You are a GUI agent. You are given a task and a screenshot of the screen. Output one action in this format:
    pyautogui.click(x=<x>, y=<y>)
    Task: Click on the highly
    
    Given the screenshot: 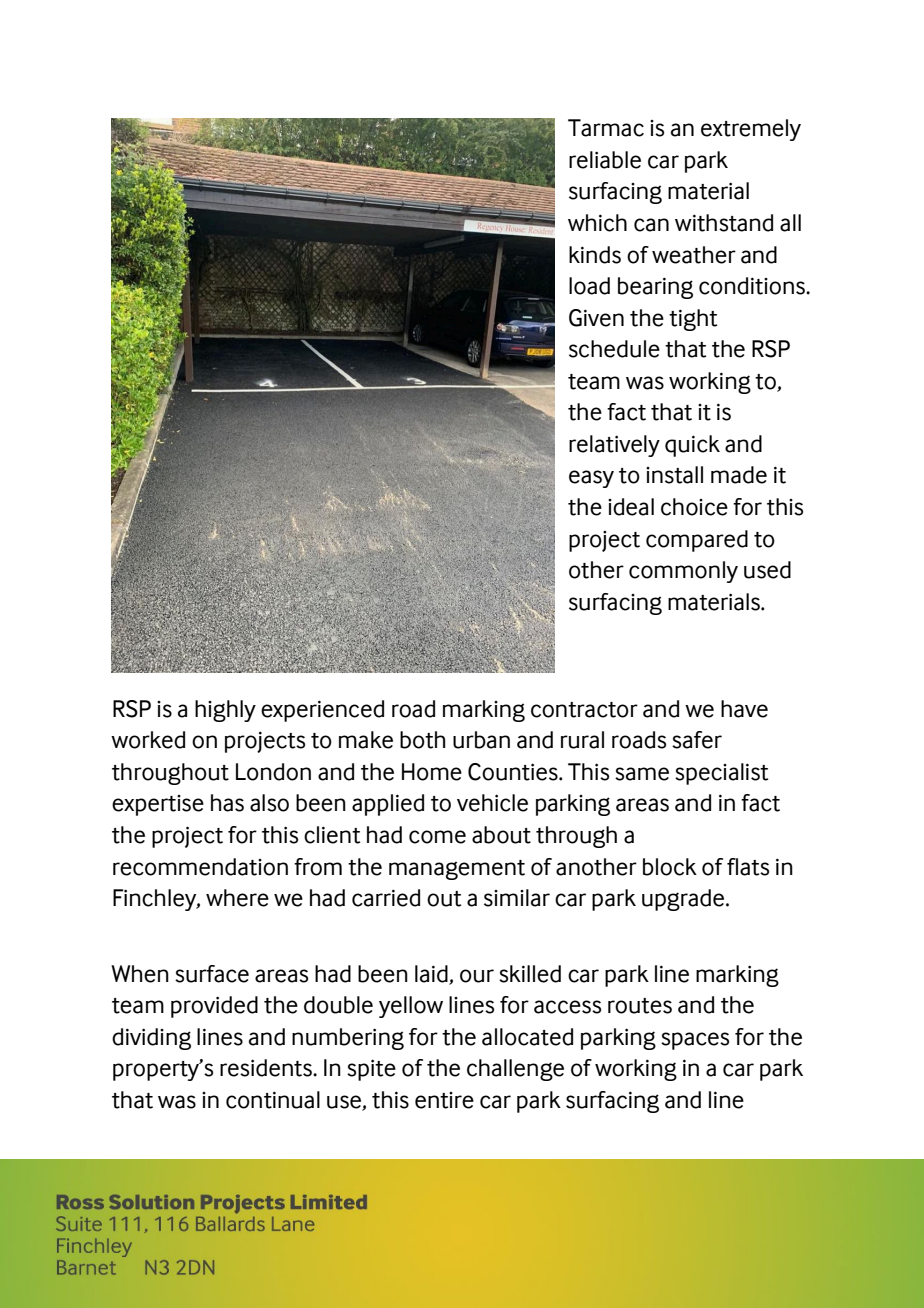 What is the action you would take?
    pyautogui.click(x=225, y=711)
